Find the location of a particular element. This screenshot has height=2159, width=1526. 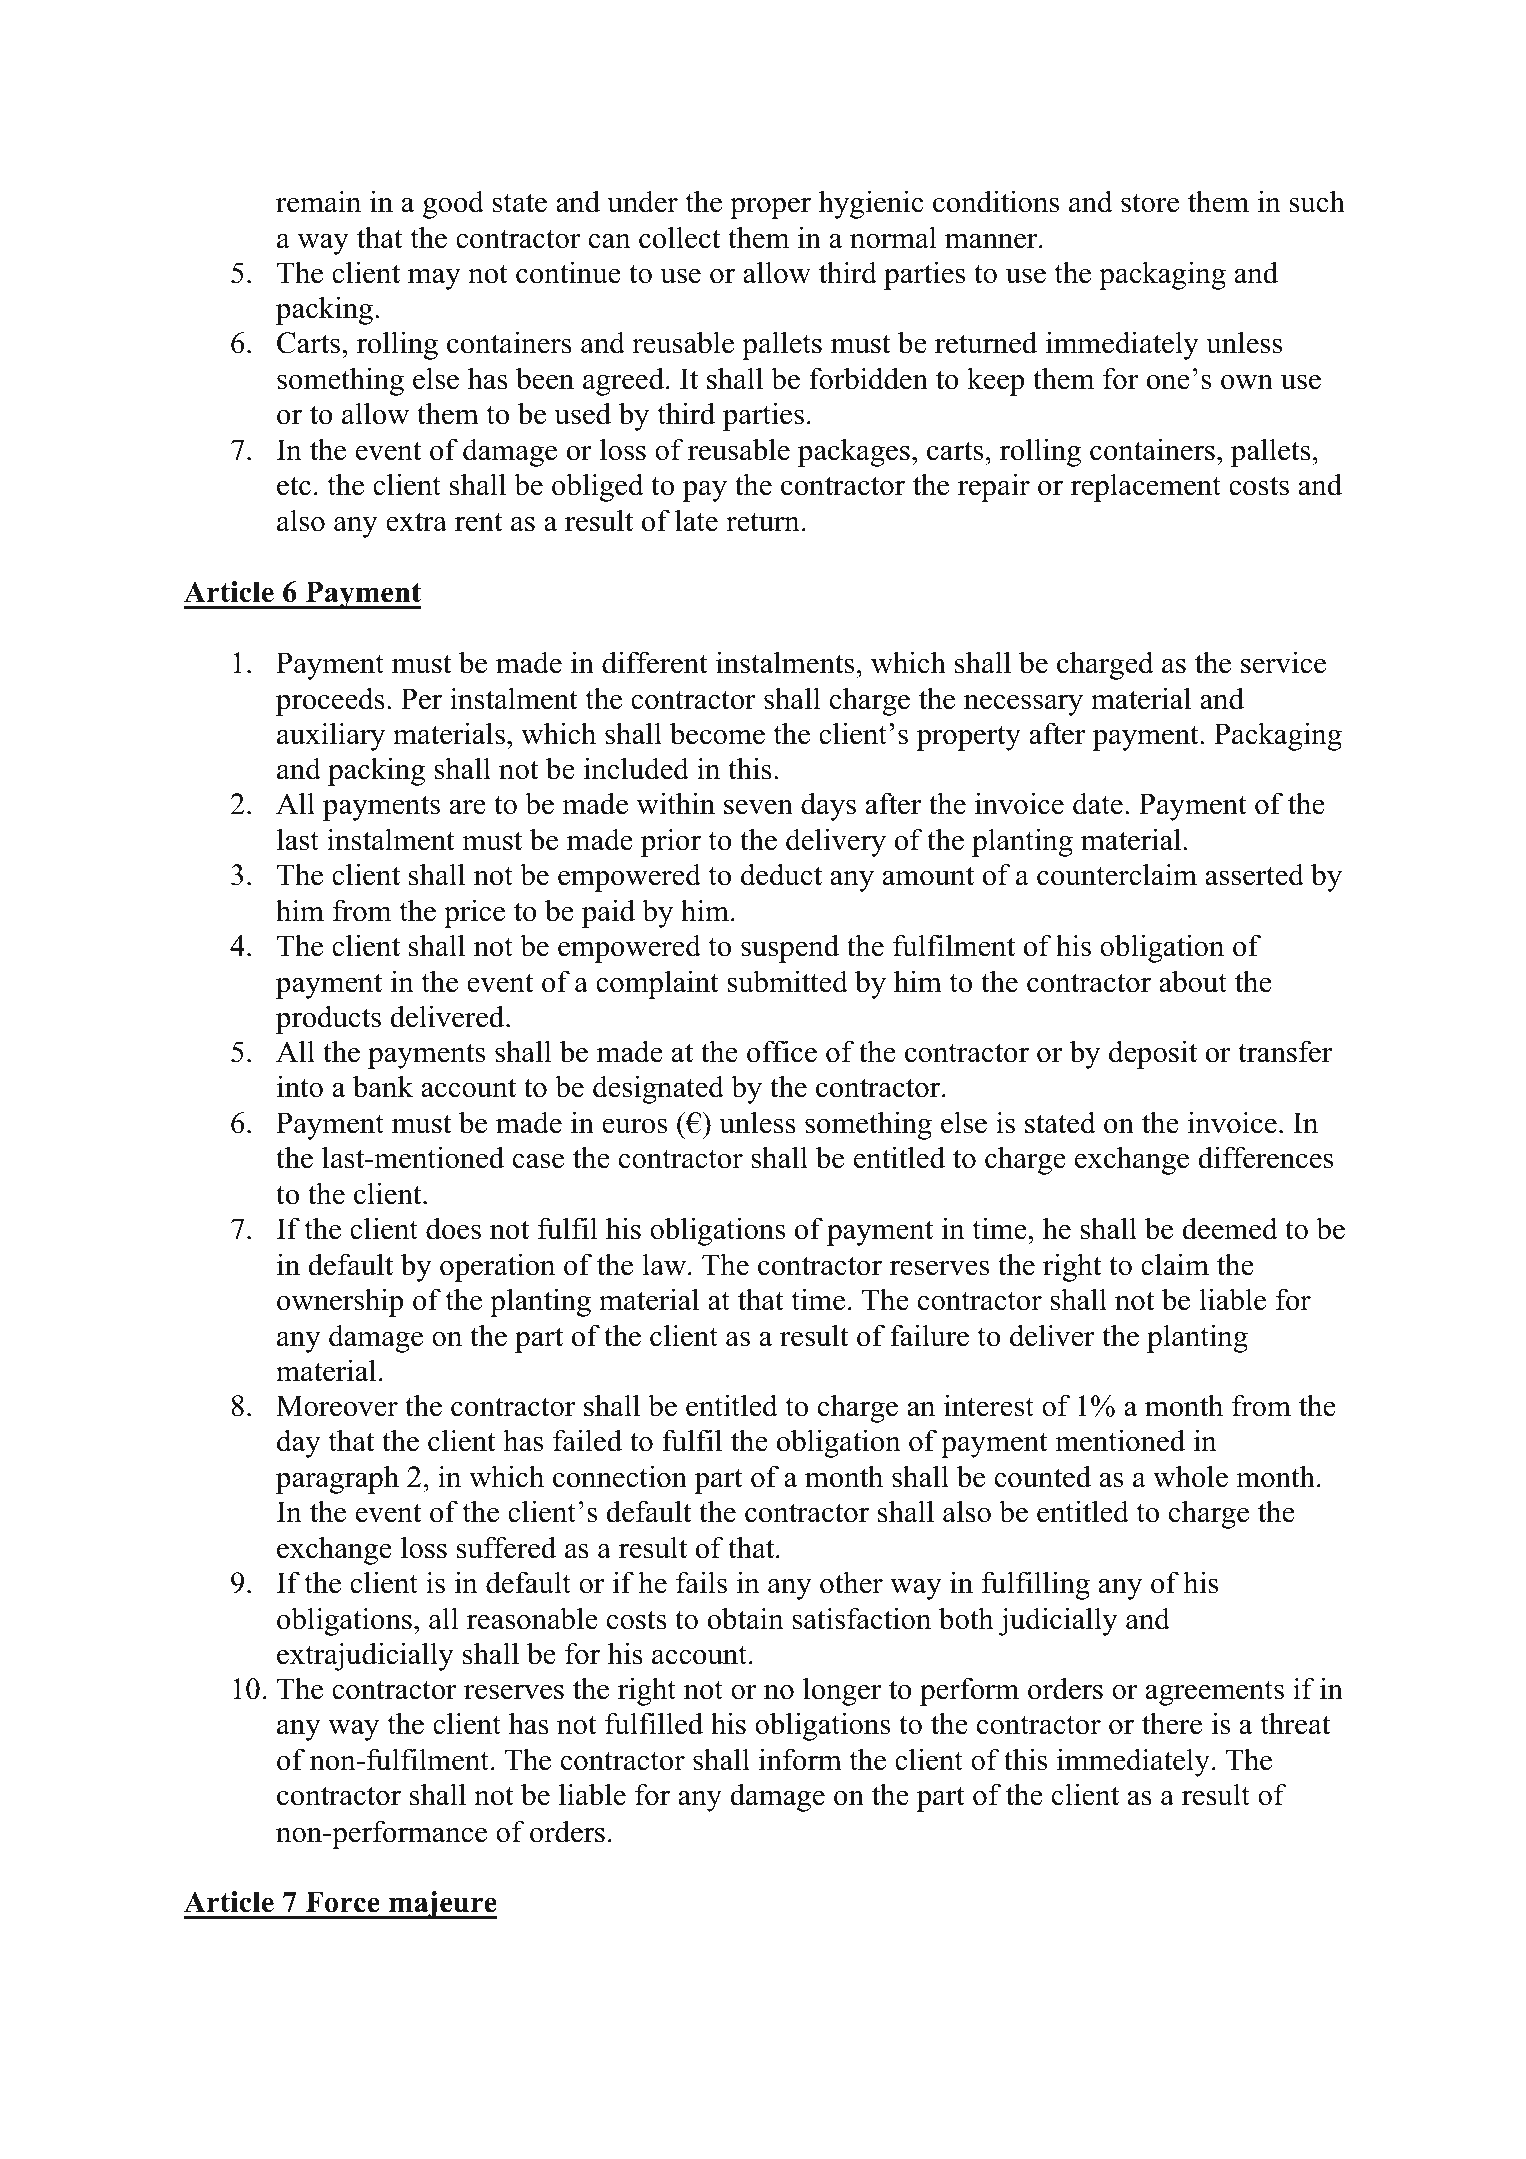

majeure is located at coordinates (442, 1905).
